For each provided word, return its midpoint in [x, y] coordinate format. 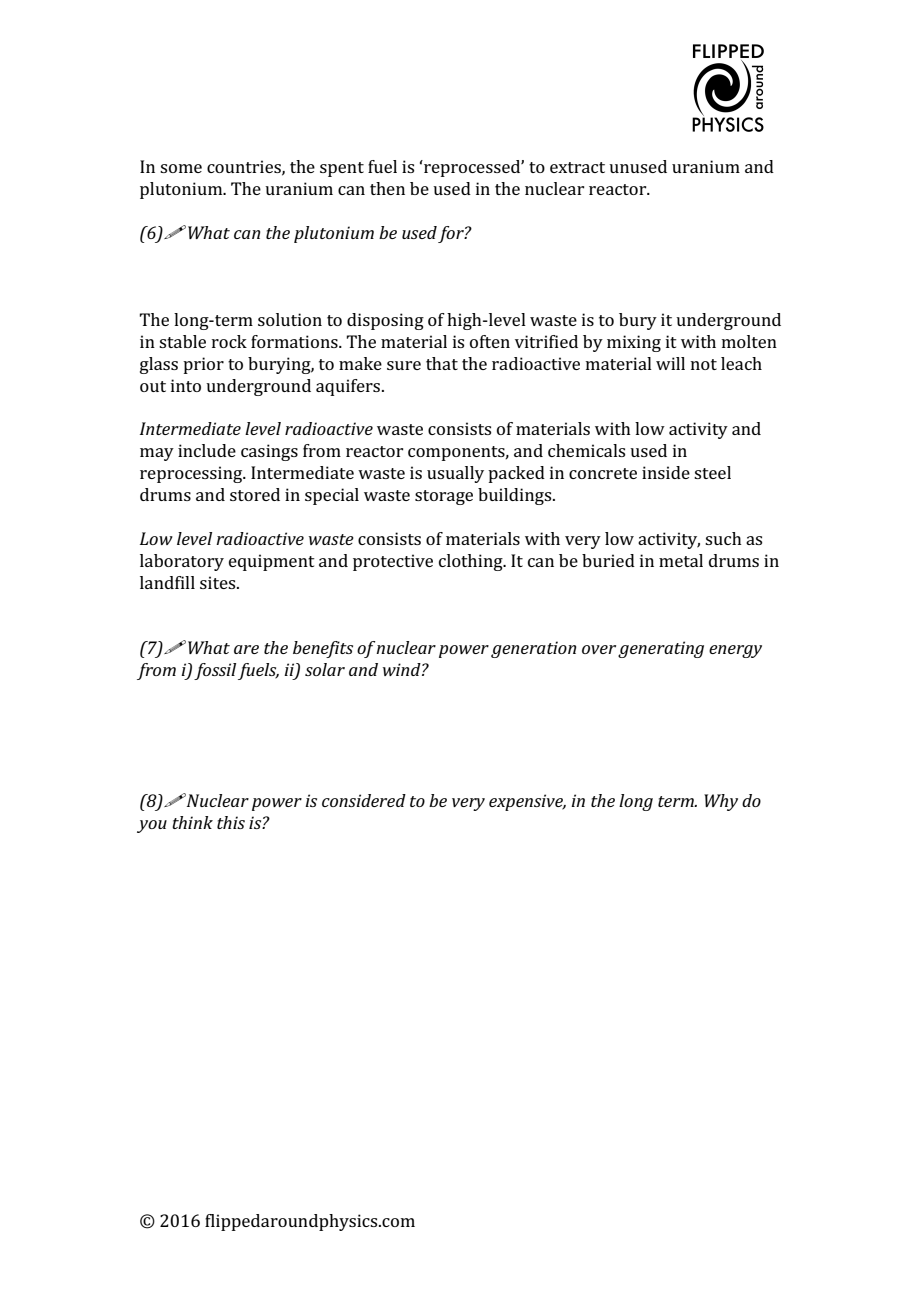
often [490, 341]
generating [661, 649]
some [181, 168]
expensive [527, 802]
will [670, 363]
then [387, 188]
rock [229, 341]
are [246, 649]
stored [255, 494]
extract [577, 167]
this [231, 822]
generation [533, 649]
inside [666, 472]
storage [444, 497]
